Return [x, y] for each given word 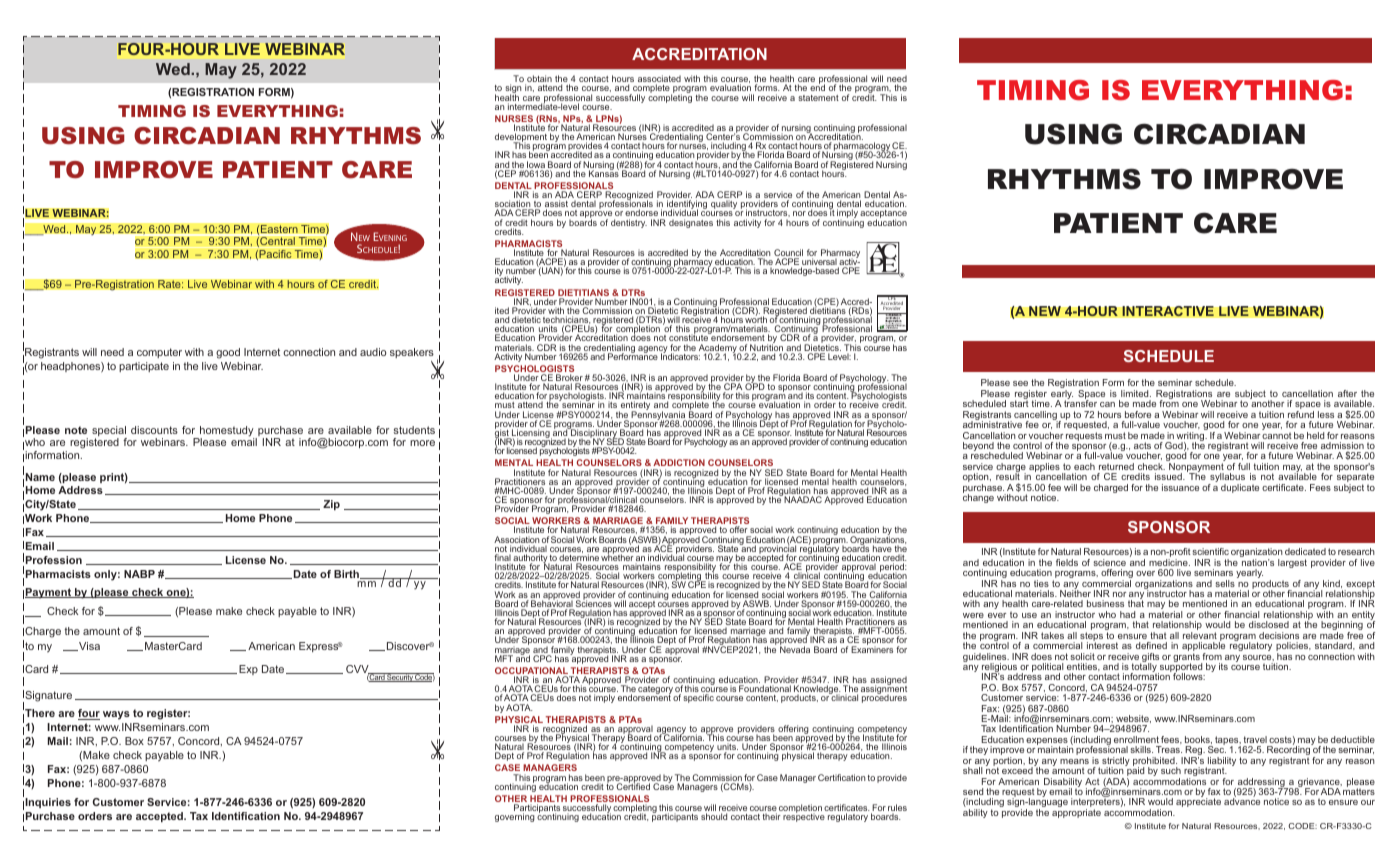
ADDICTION [679, 462]
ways [116, 715]
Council [788, 254]
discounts [154, 430]
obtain [538, 80]
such [1171, 770]
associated [659, 80]
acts [1142, 445]
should [714, 816]
